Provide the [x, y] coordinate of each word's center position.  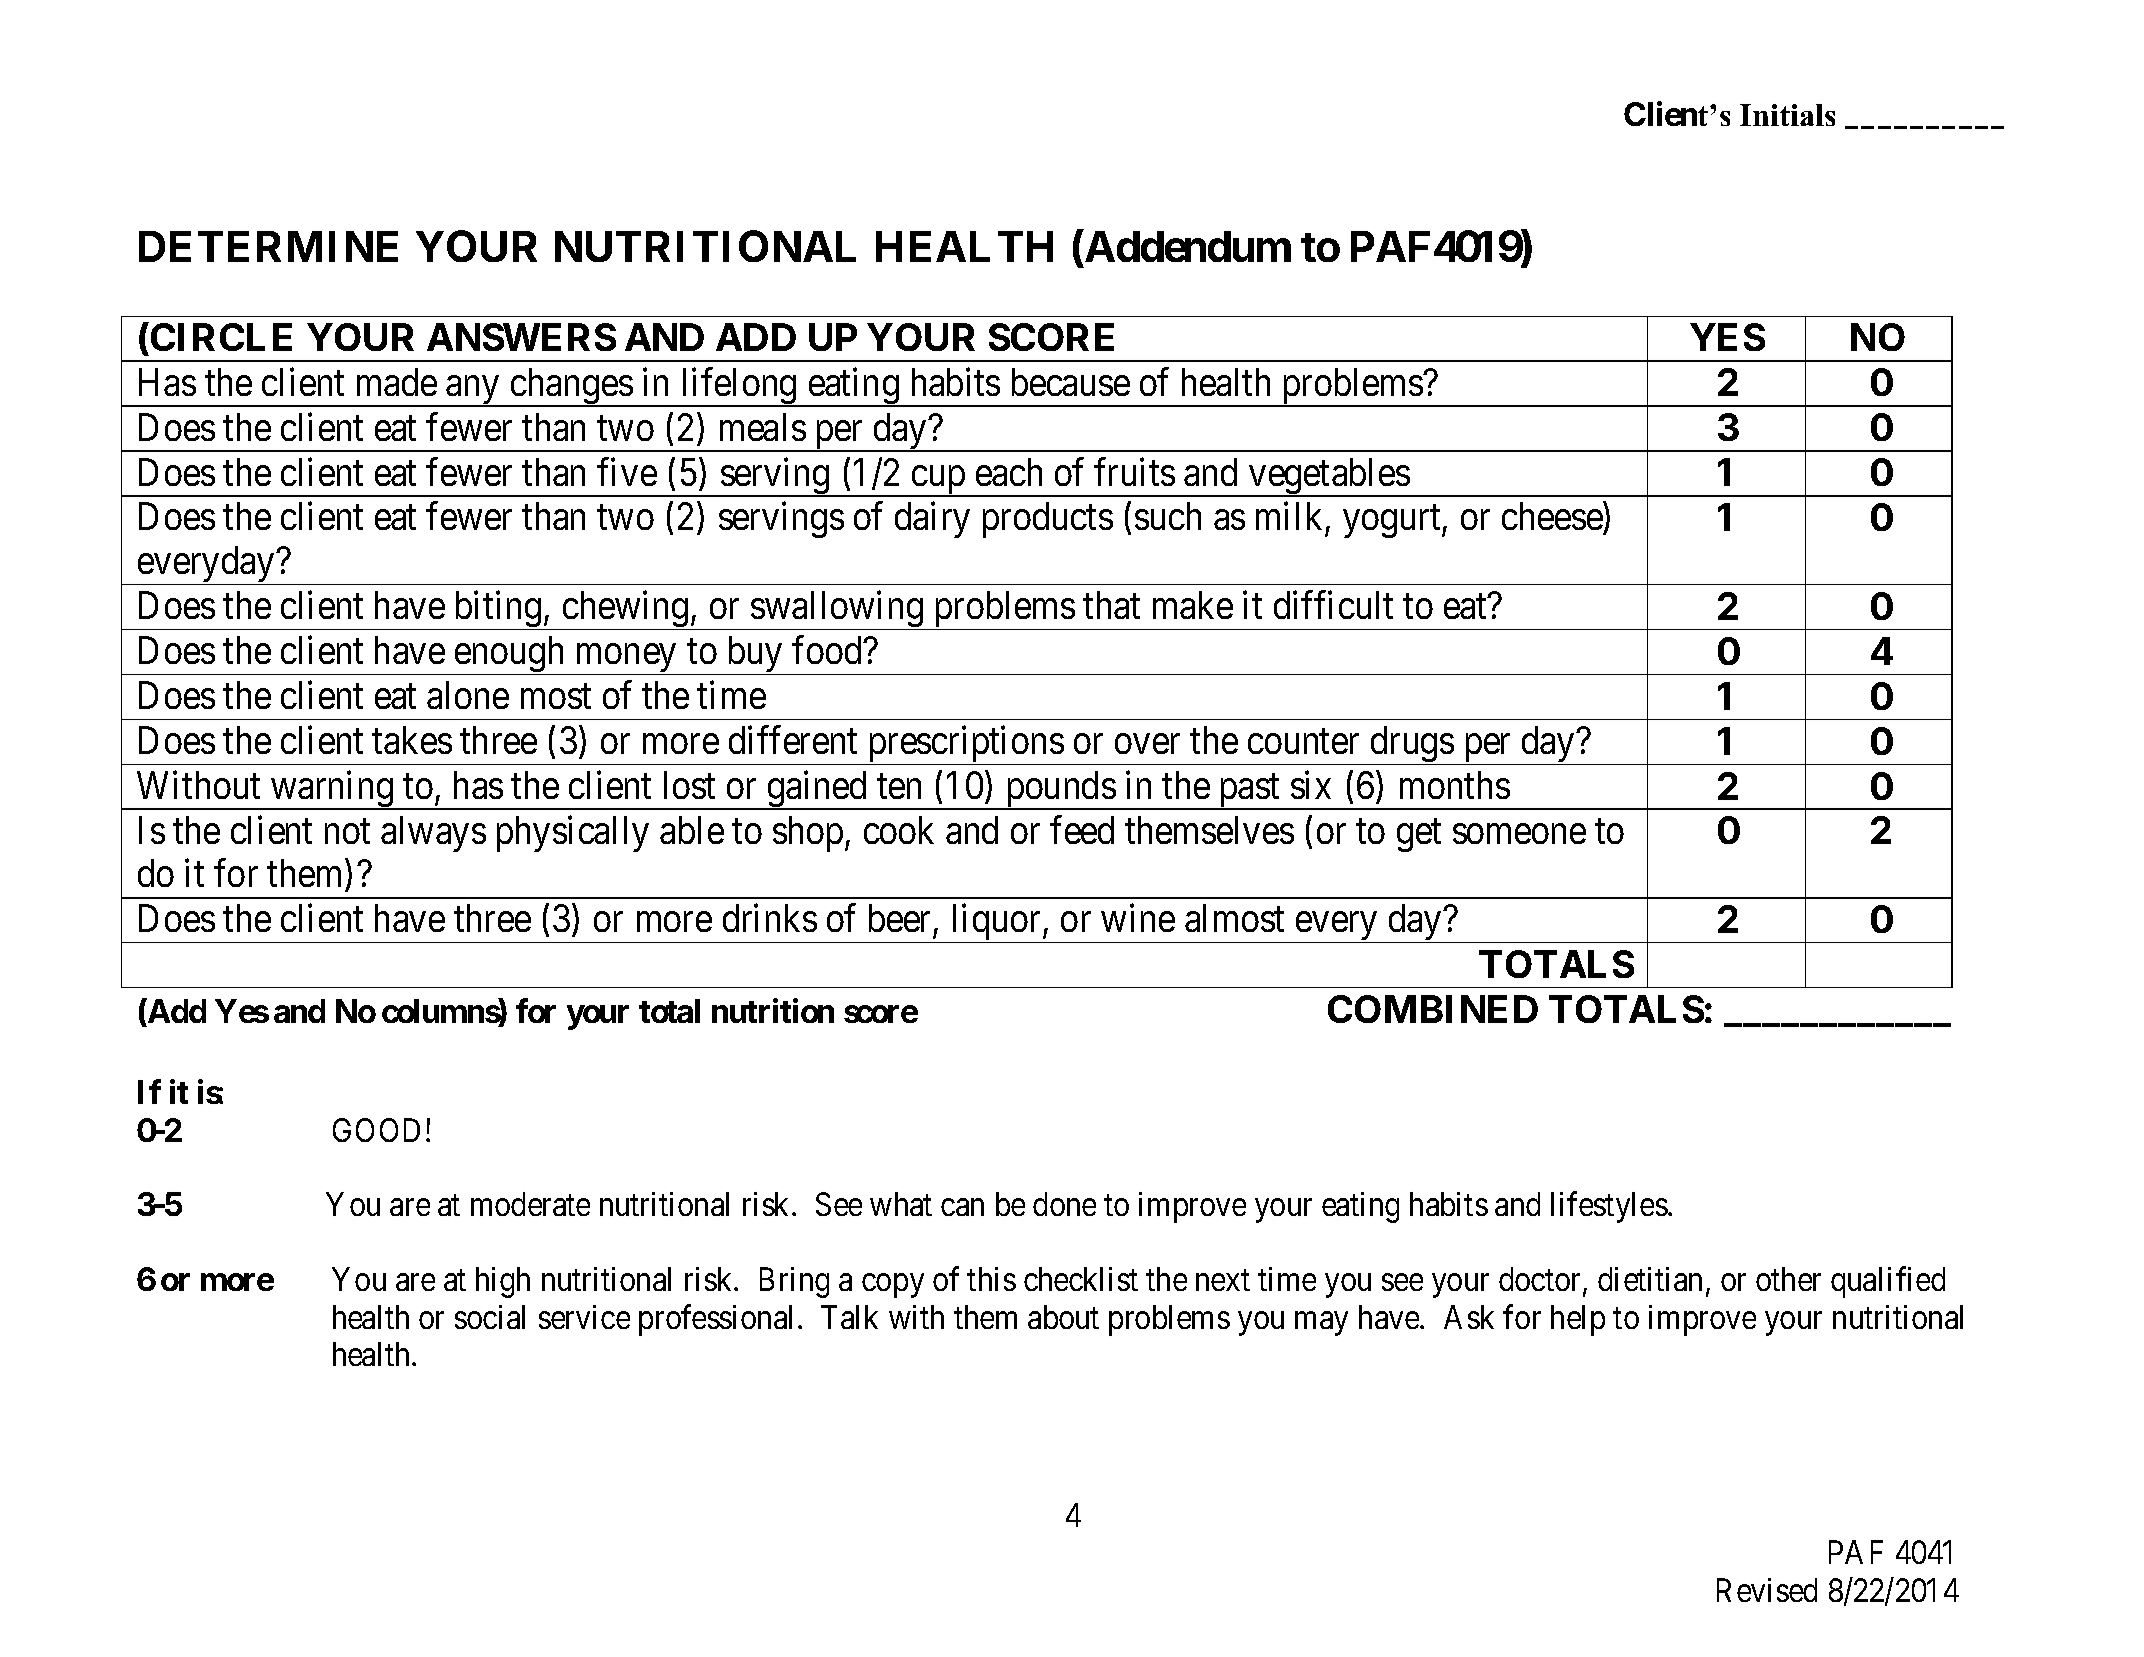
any [473, 391]
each [1009, 472]
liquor [996, 924]
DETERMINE [268, 246]
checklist [1081, 1279]
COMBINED [1433, 1009]
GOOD [376, 1130]
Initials [1787, 115]
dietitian [1650, 1279]
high [503, 1282]
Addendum [1186, 247]
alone [468, 695]
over [1147, 744]
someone [1519, 834]
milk [1289, 516]
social [490, 1317]
